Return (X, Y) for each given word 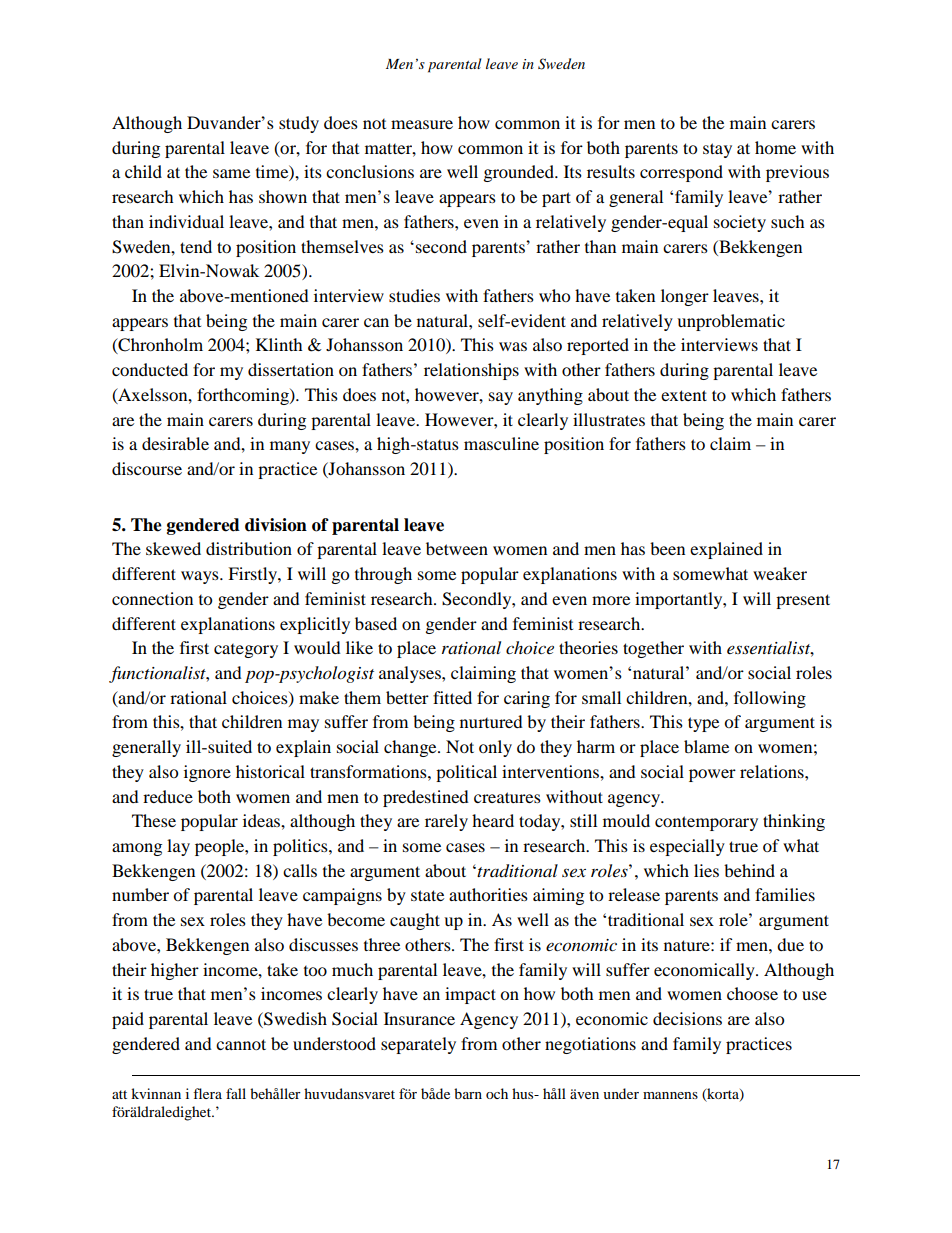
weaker (780, 573)
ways (201, 577)
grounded (520, 173)
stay (717, 150)
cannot (241, 1044)
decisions (687, 1018)
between (457, 548)
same (231, 173)
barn (468, 1093)
